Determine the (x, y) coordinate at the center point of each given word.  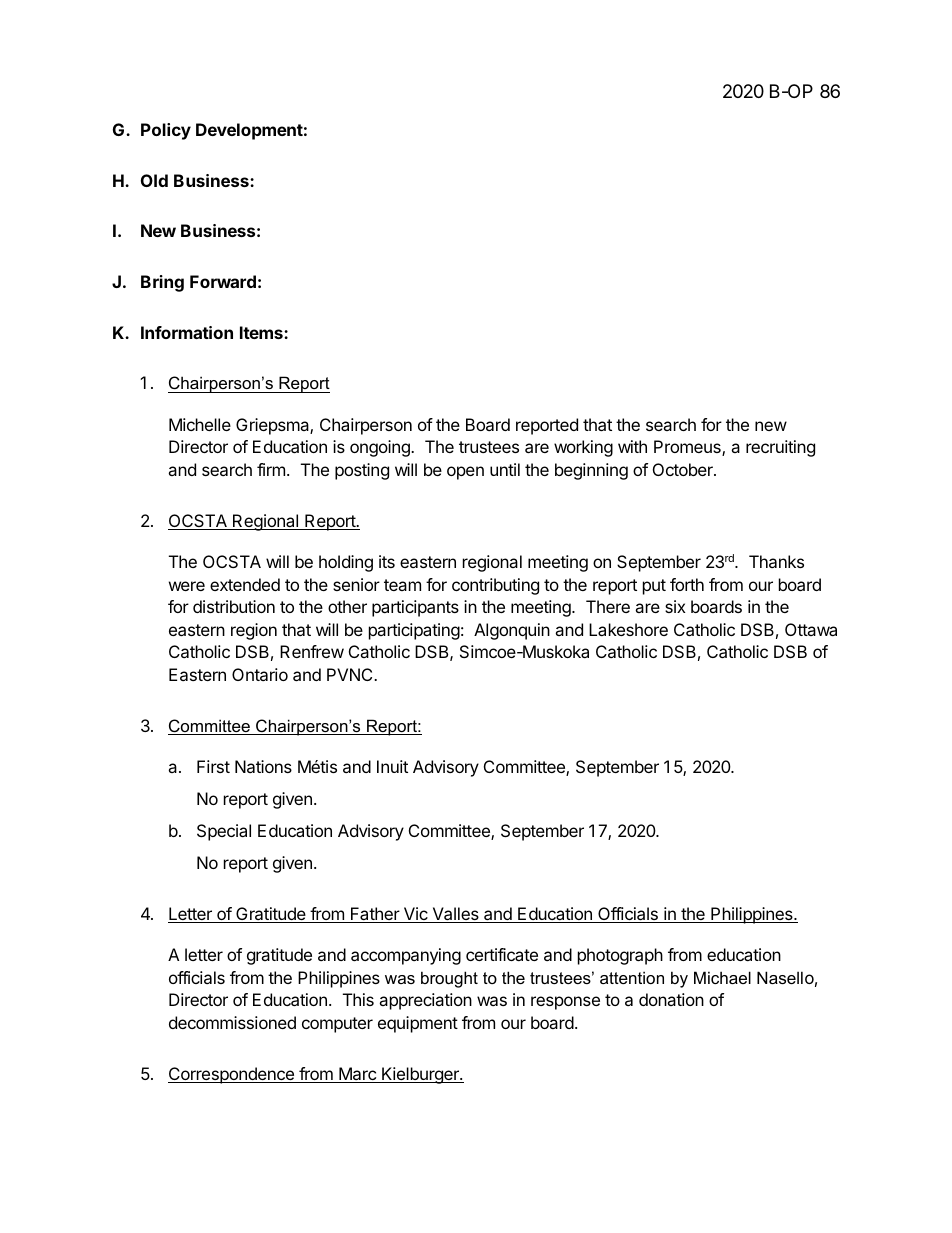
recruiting (780, 448)
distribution (234, 606)
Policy (166, 131)
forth (687, 584)
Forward (223, 281)
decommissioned (232, 1022)
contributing (495, 586)
